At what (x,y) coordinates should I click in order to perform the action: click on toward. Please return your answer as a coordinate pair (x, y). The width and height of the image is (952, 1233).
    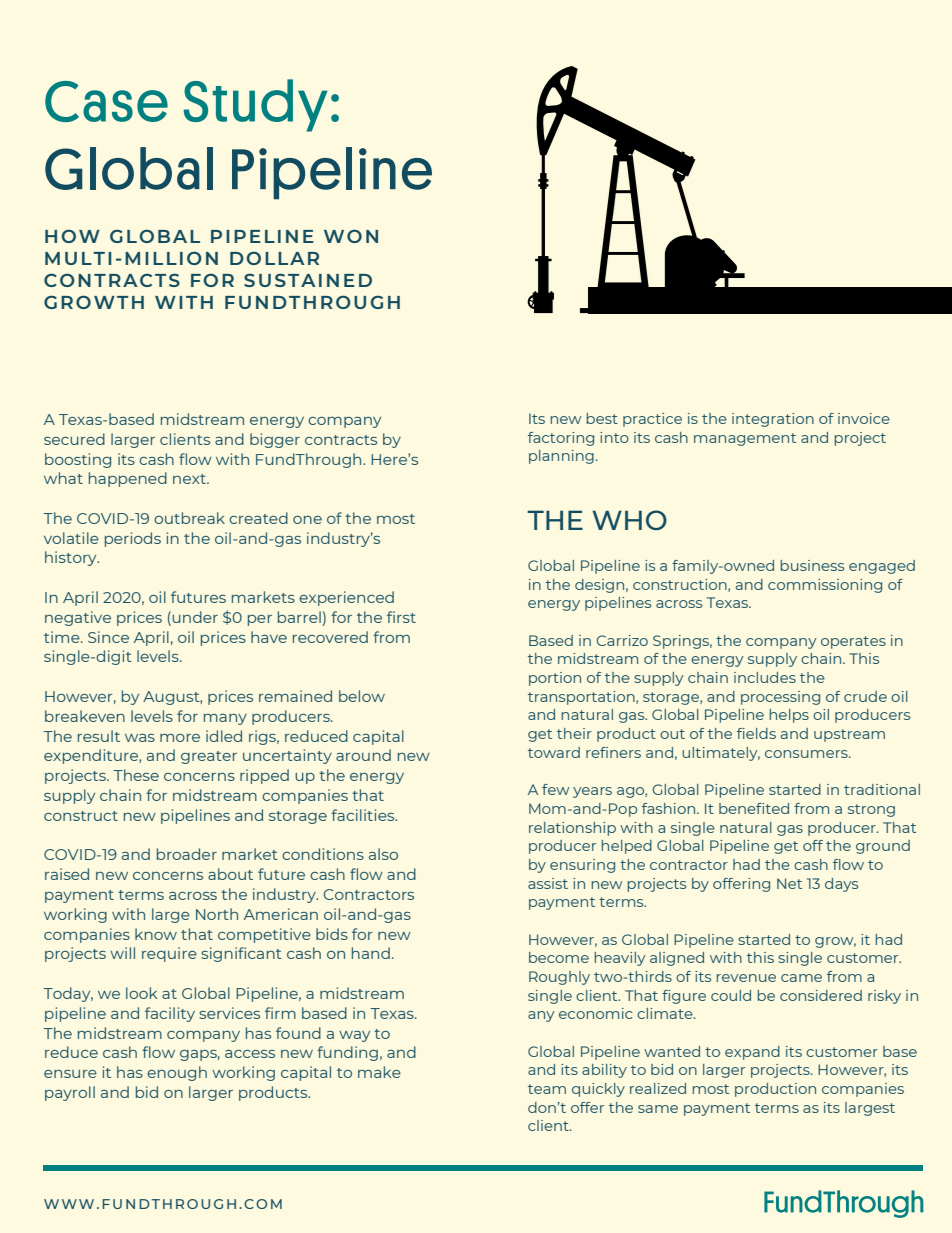
    Looking at the image, I should click on (554, 752).
